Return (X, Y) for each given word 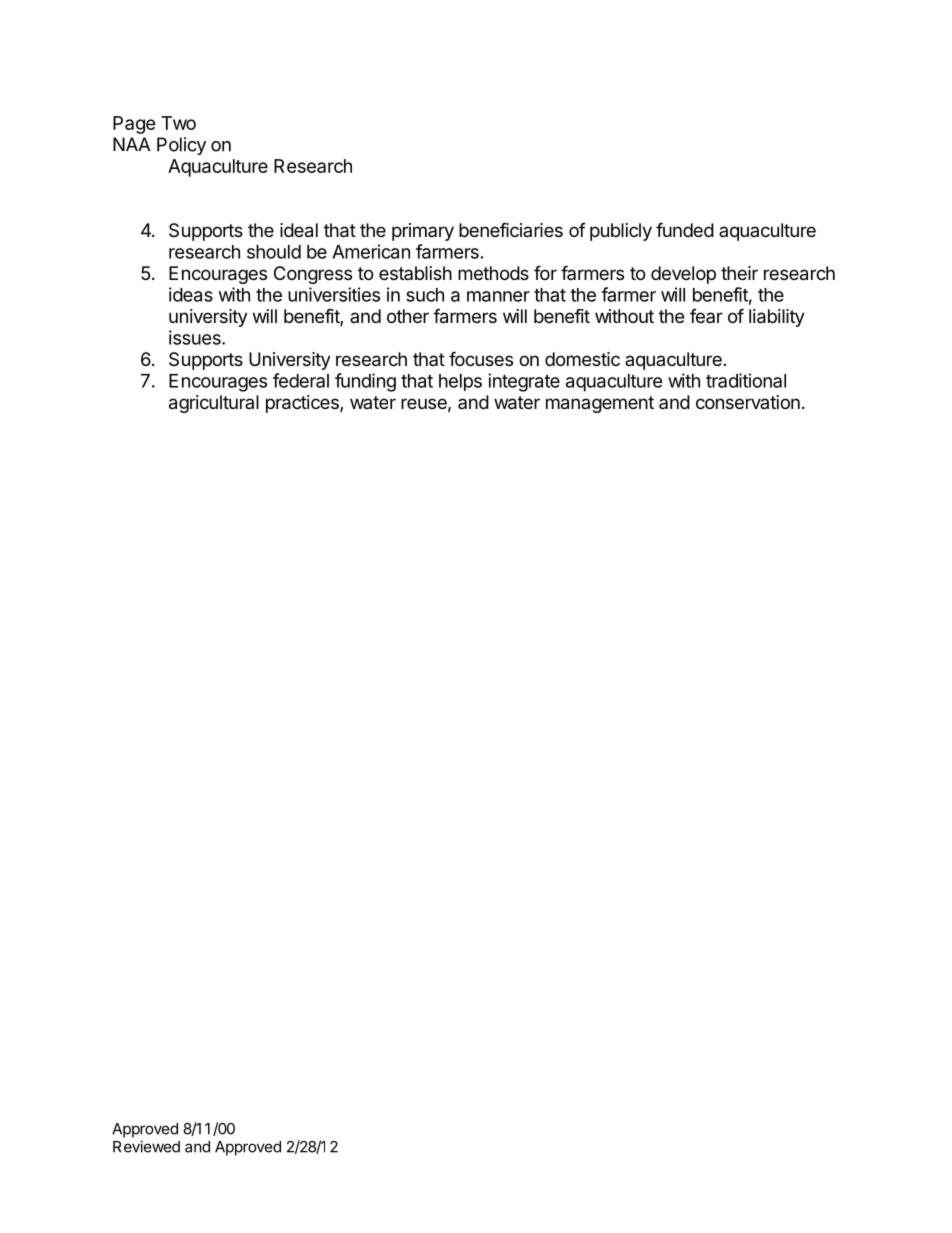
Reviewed (146, 1146)
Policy (181, 146)
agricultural (214, 404)
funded (685, 229)
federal (301, 380)
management (600, 404)
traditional (746, 380)
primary (423, 232)
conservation (748, 402)
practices (303, 404)
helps (460, 382)
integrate (524, 382)
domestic (582, 359)
